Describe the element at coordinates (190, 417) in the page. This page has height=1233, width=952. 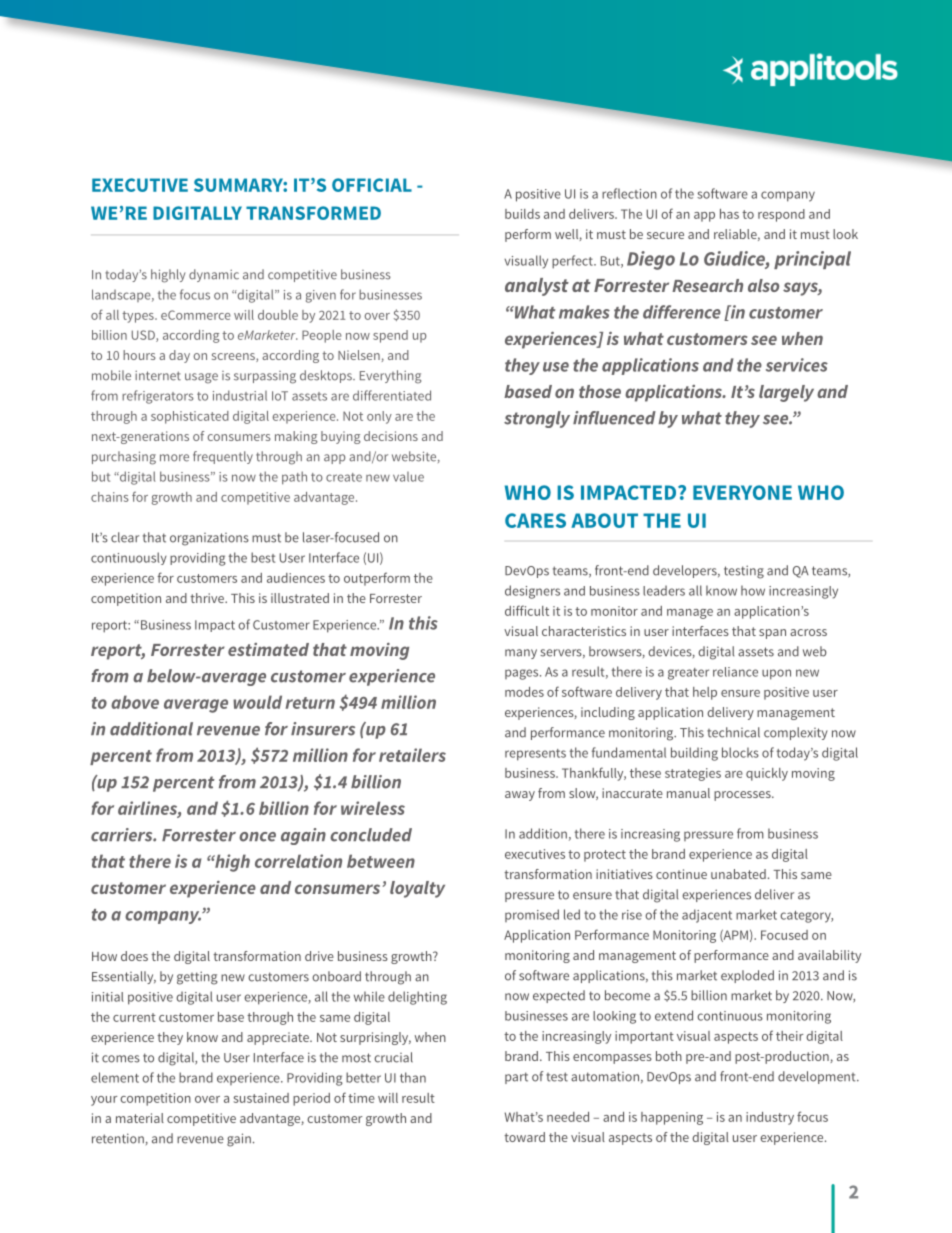
I see `sophisticated` at that location.
